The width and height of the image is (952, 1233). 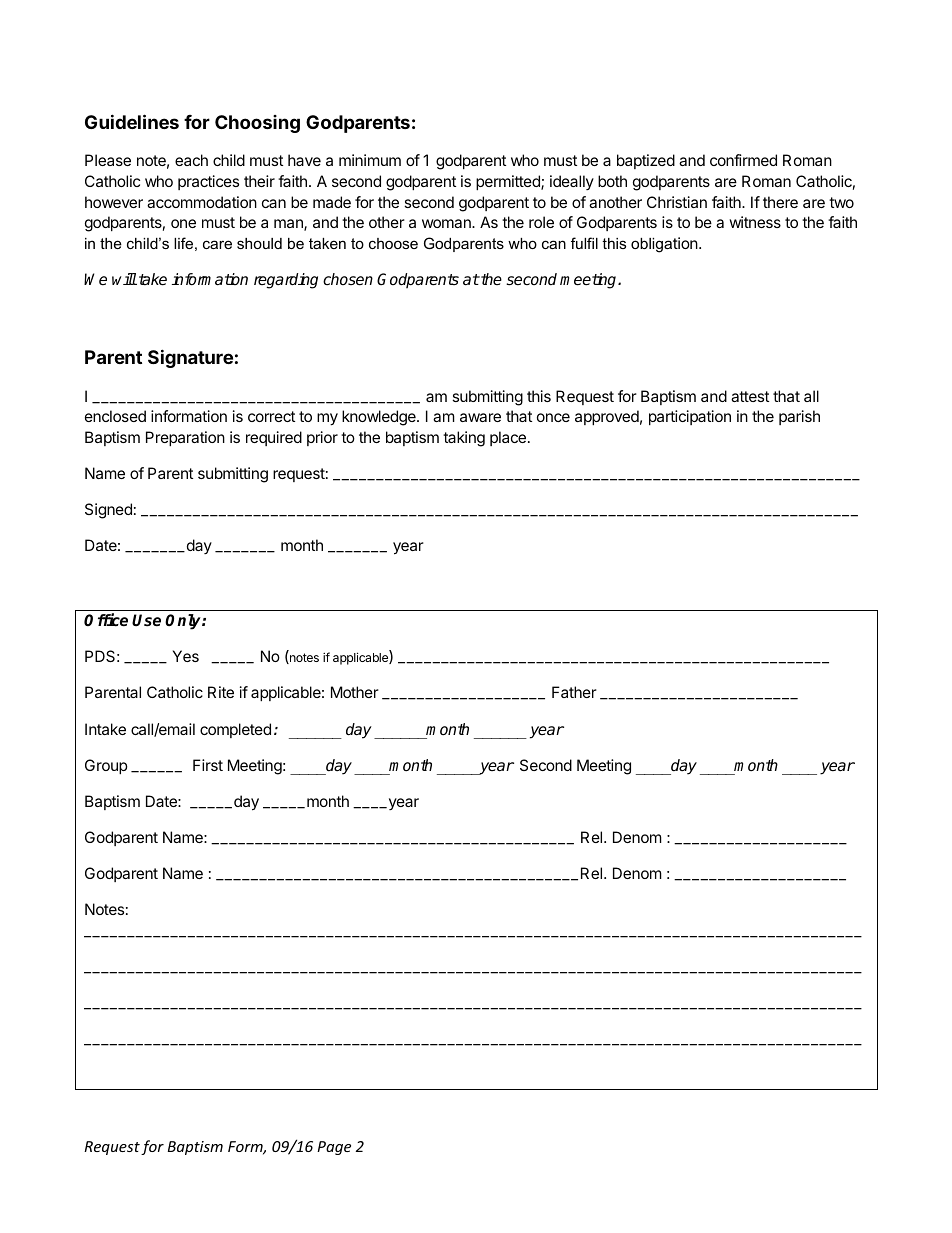 I want to click on parish, so click(x=799, y=417).
